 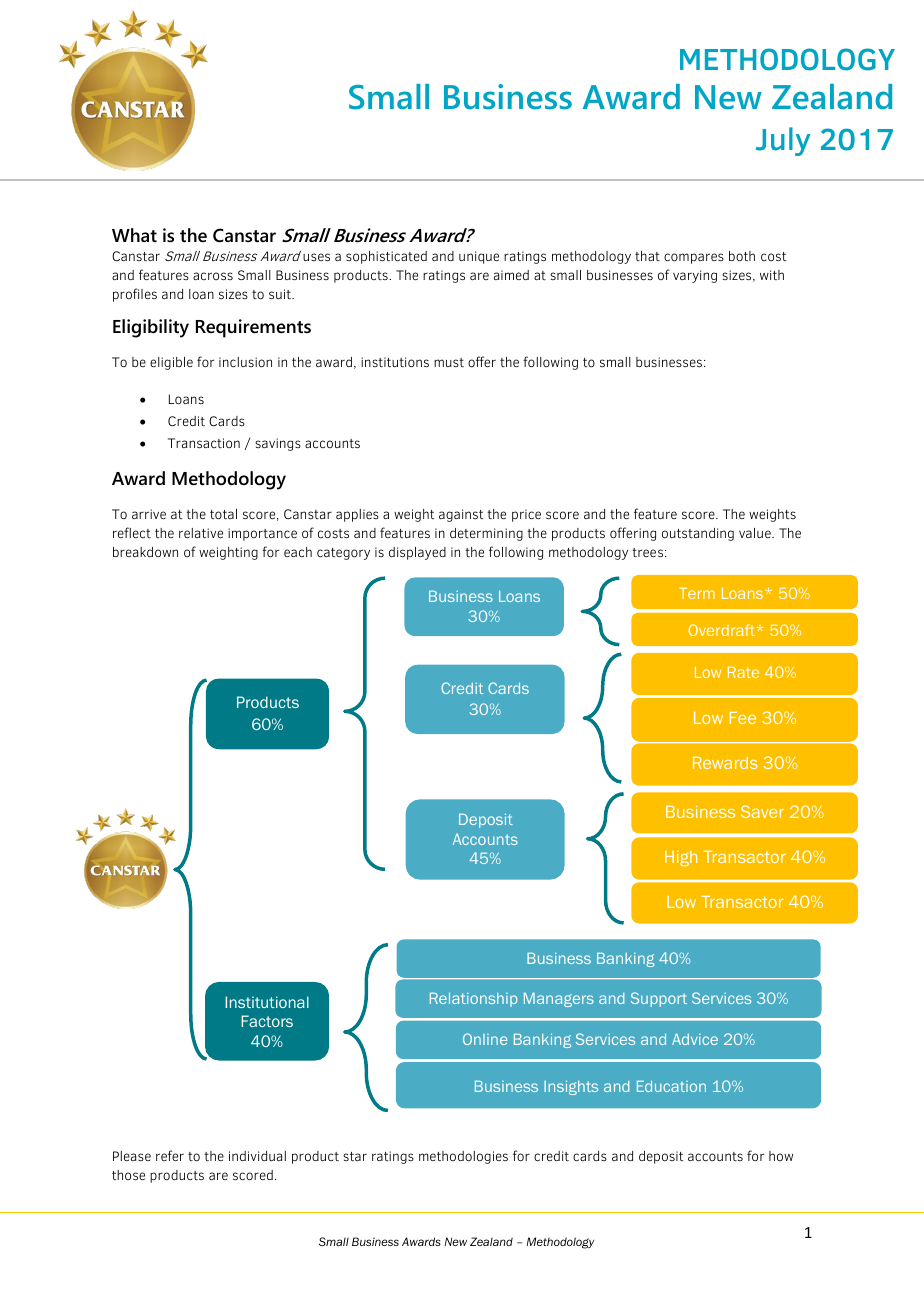 What do you see at coordinates (134, 235) in the image?
I see `What` at bounding box center [134, 235].
